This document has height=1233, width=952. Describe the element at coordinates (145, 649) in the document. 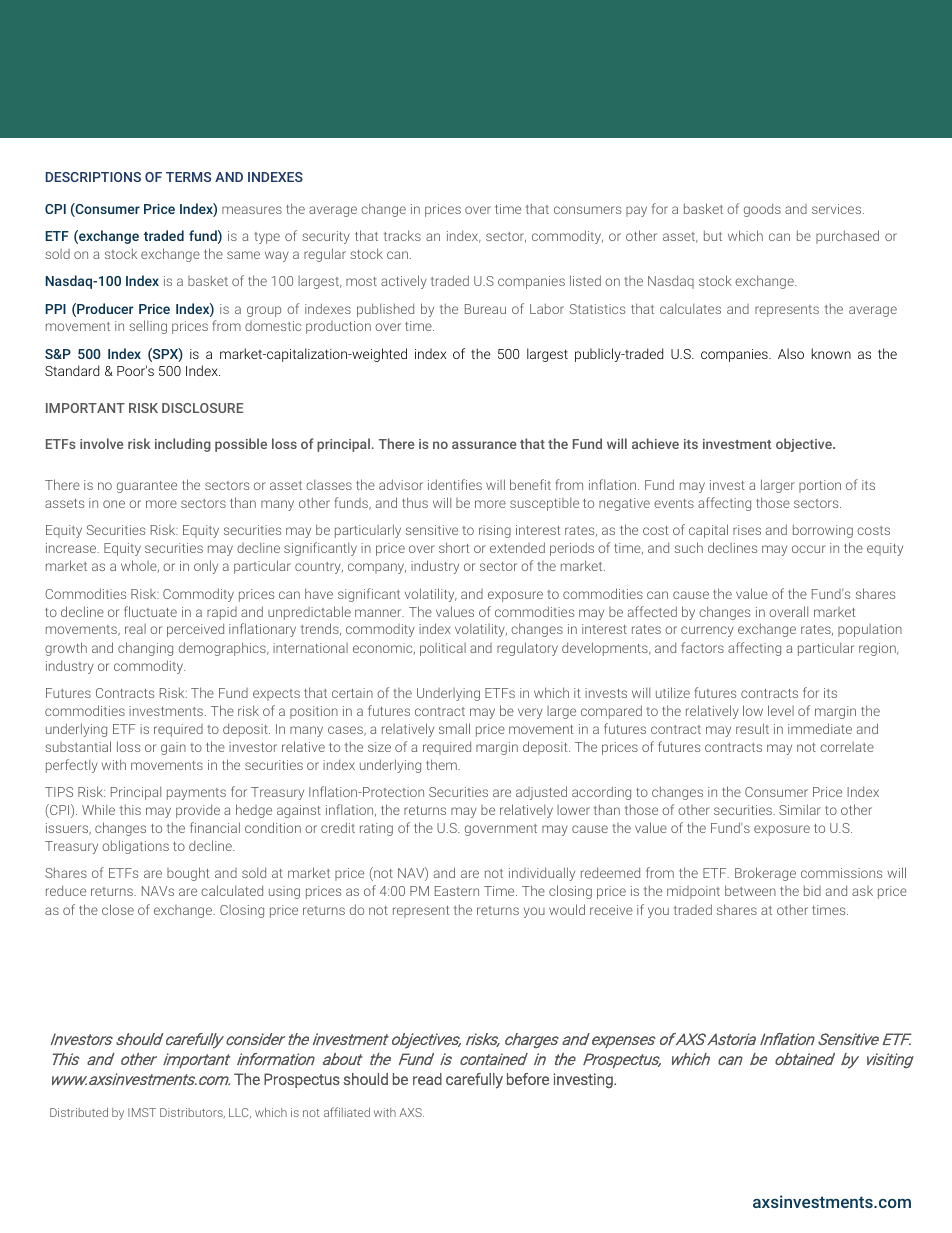

I see `changing` at that location.
